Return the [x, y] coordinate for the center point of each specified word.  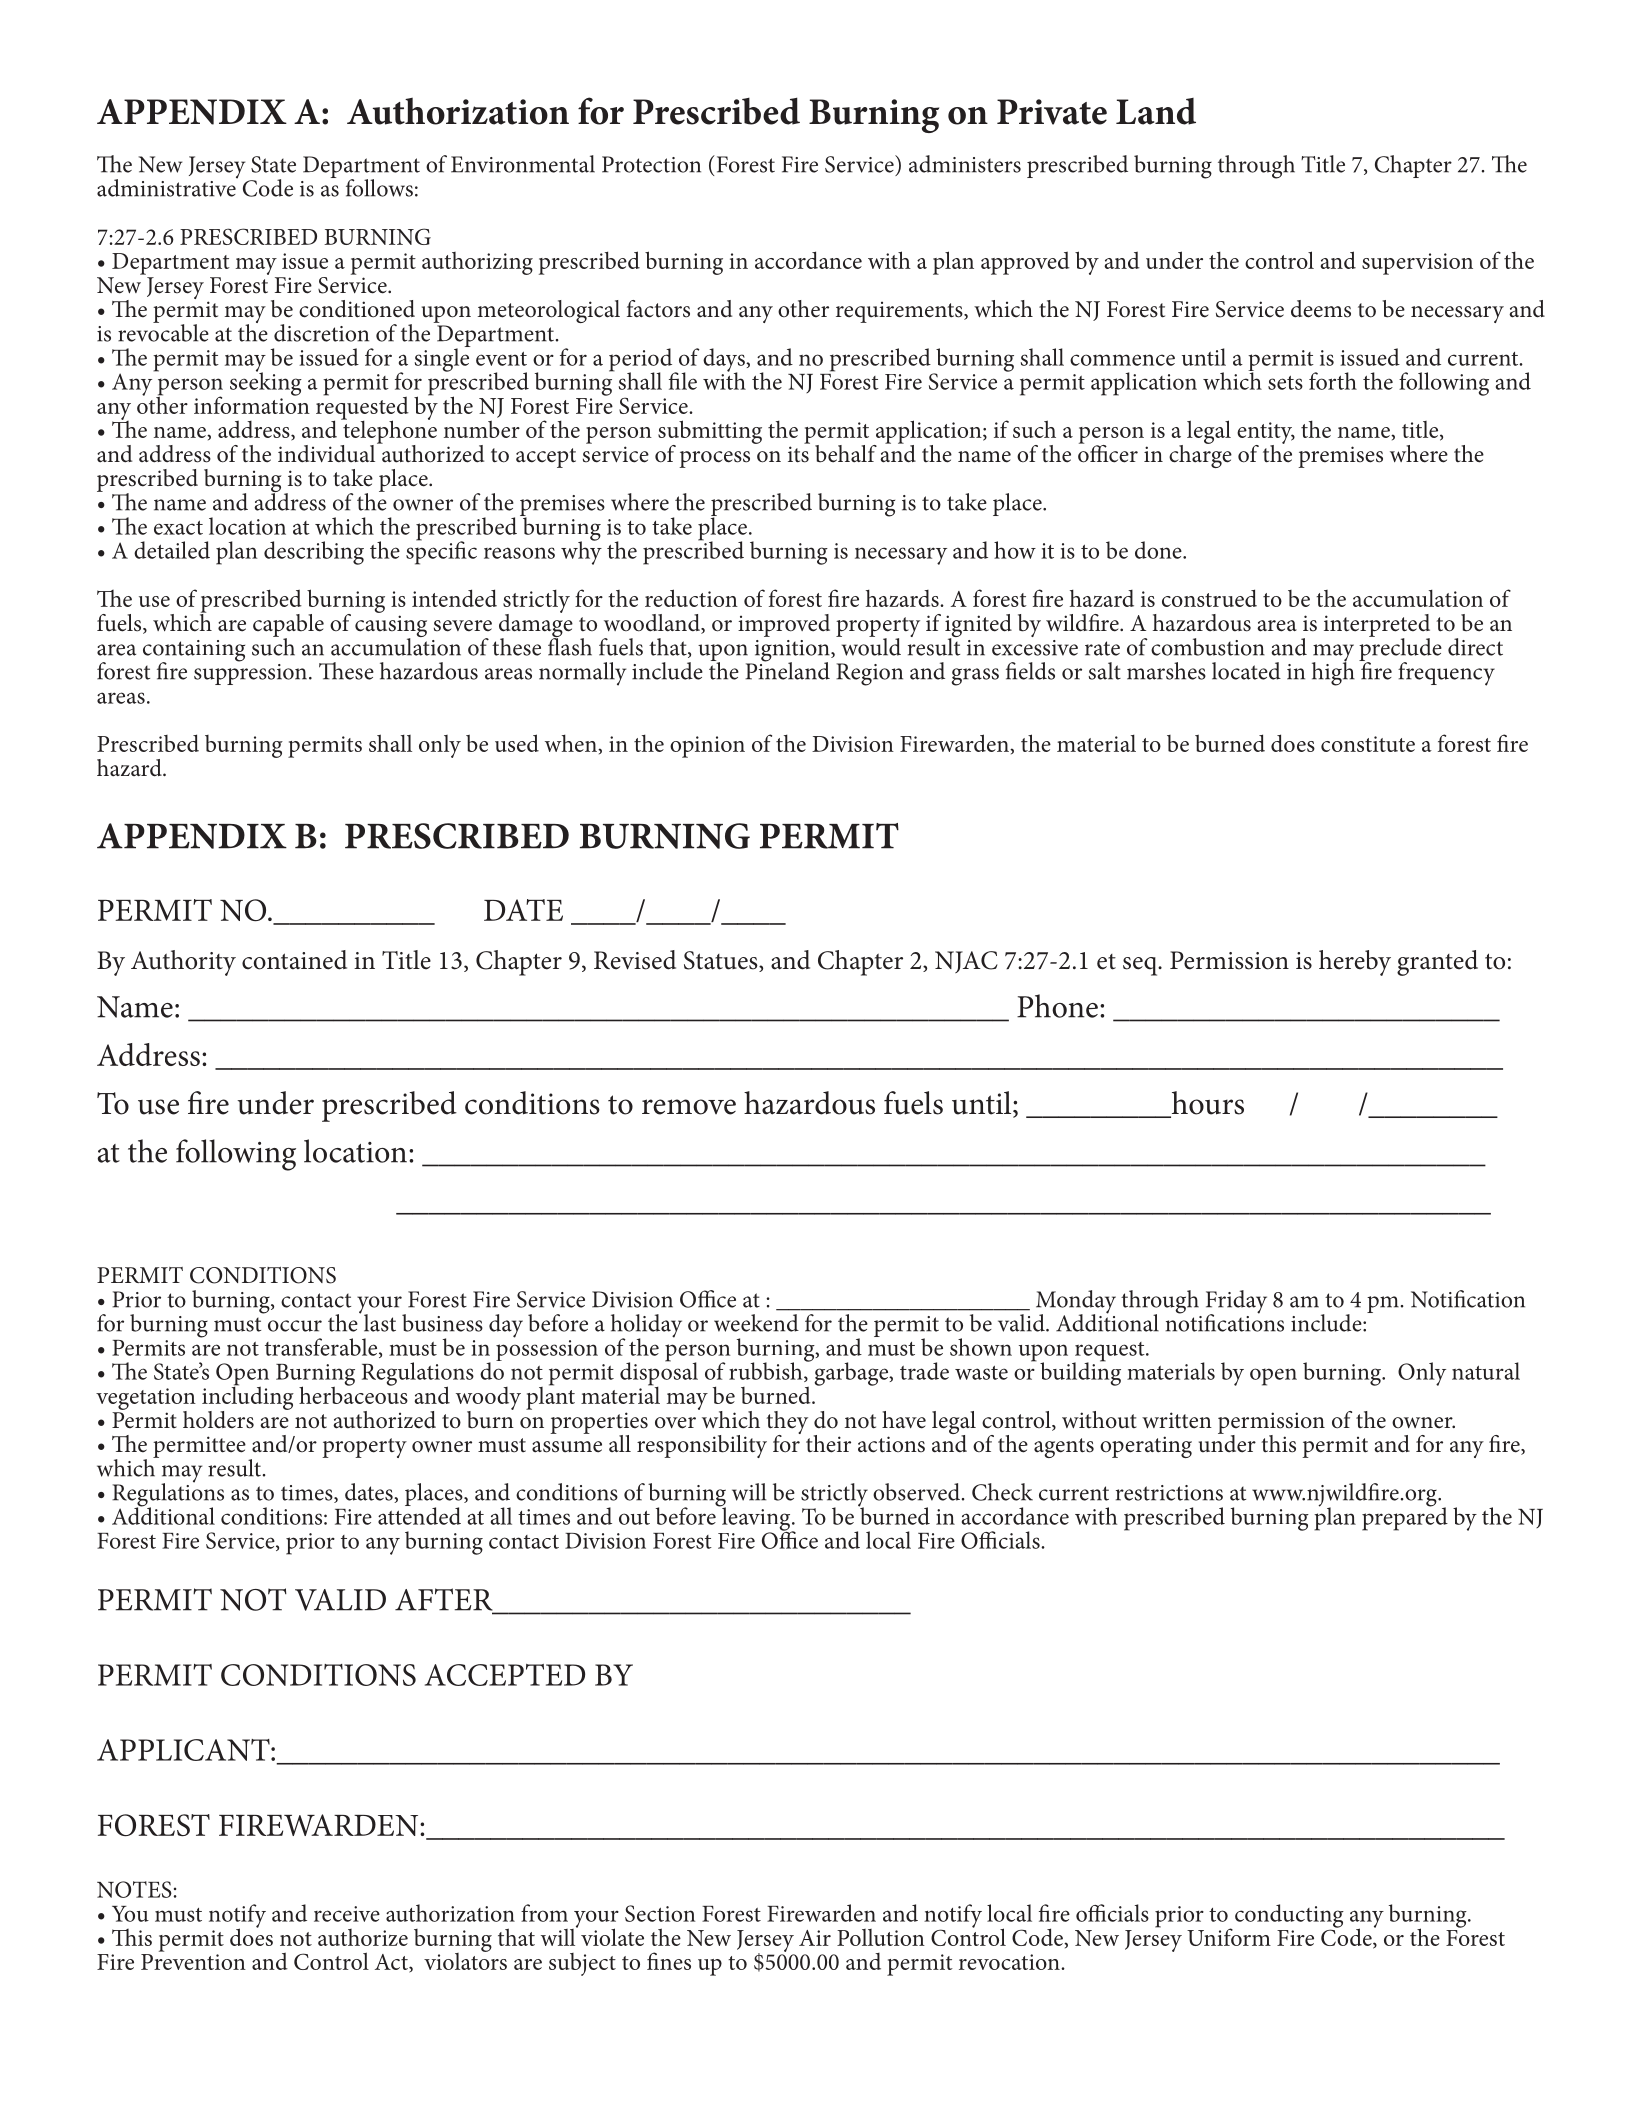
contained [294, 960]
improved [784, 625]
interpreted [1377, 626]
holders [218, 1420]
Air [815, 1938]
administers [965, 164]
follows [379, 188]
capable [288, 626]
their [828, 1444]
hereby [1355, 963]
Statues [722, 961]
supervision [1417, 264]
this [1278, 1444]
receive [347, 1914]
